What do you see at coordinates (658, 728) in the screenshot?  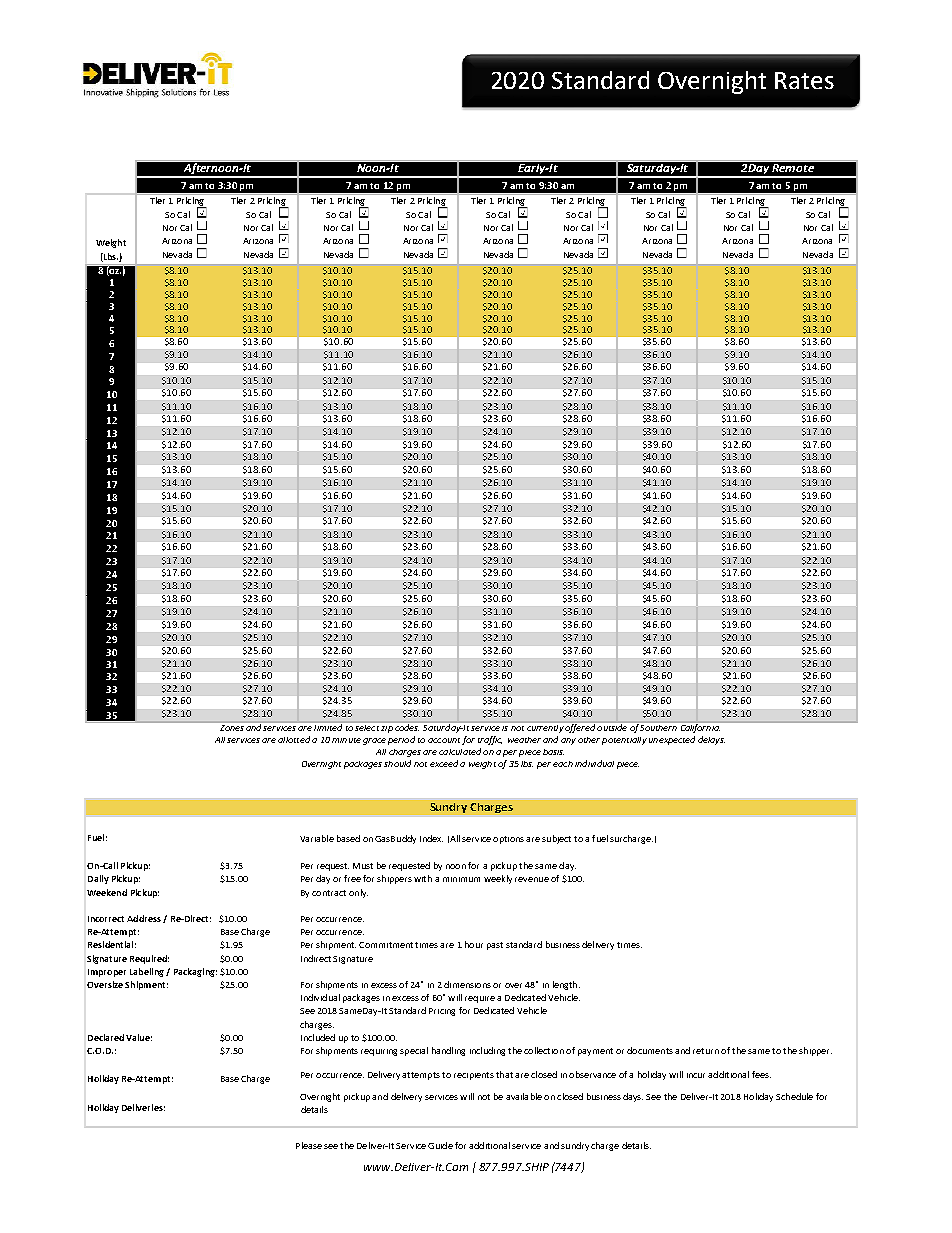 I see `Southern` at bounding box center [658, 728].
